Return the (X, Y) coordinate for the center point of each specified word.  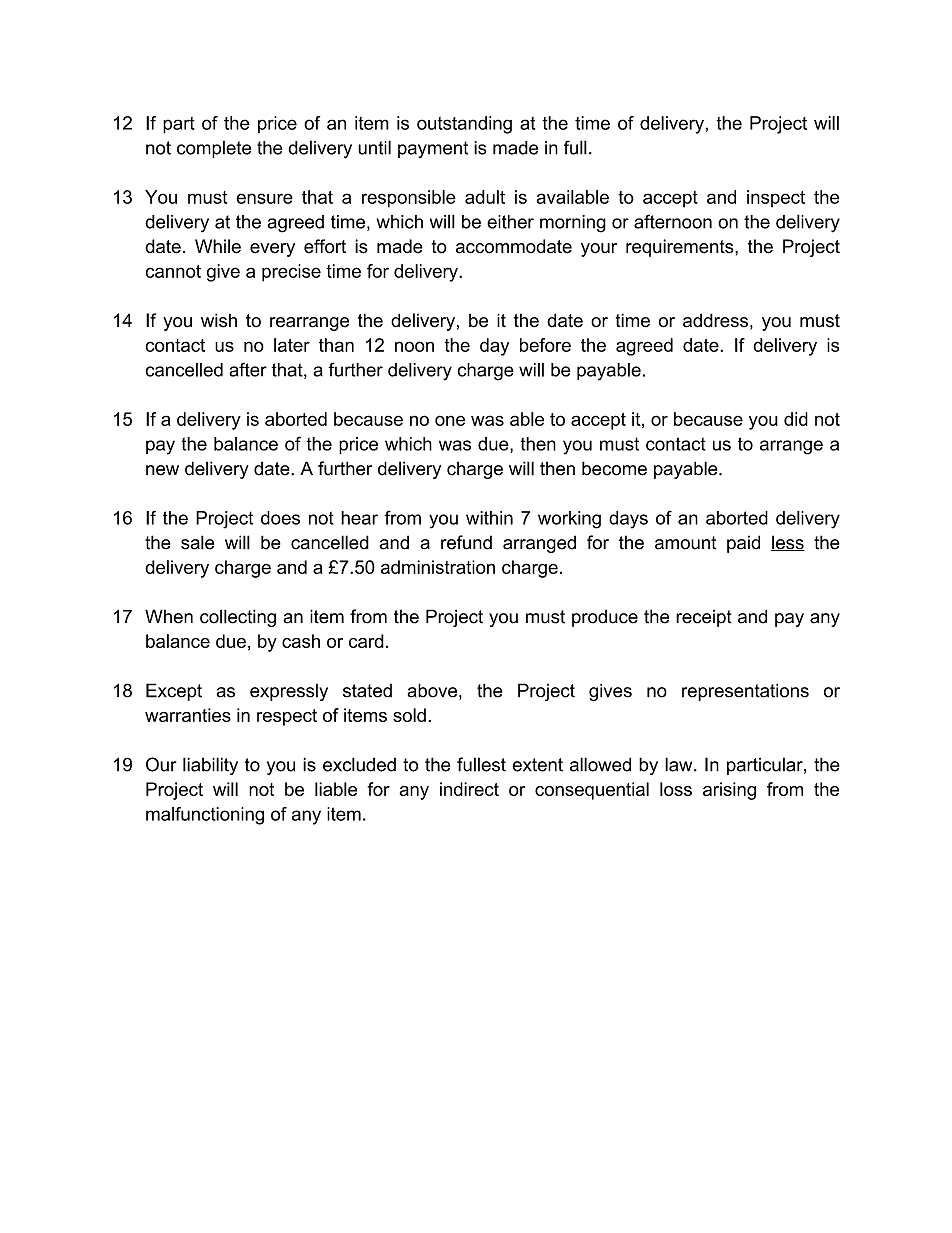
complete (214, 149)
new (162, 470)
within (489, 518)
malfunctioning (205, 816)
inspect (776, 198)
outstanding (464, 125)
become (614, 468)
